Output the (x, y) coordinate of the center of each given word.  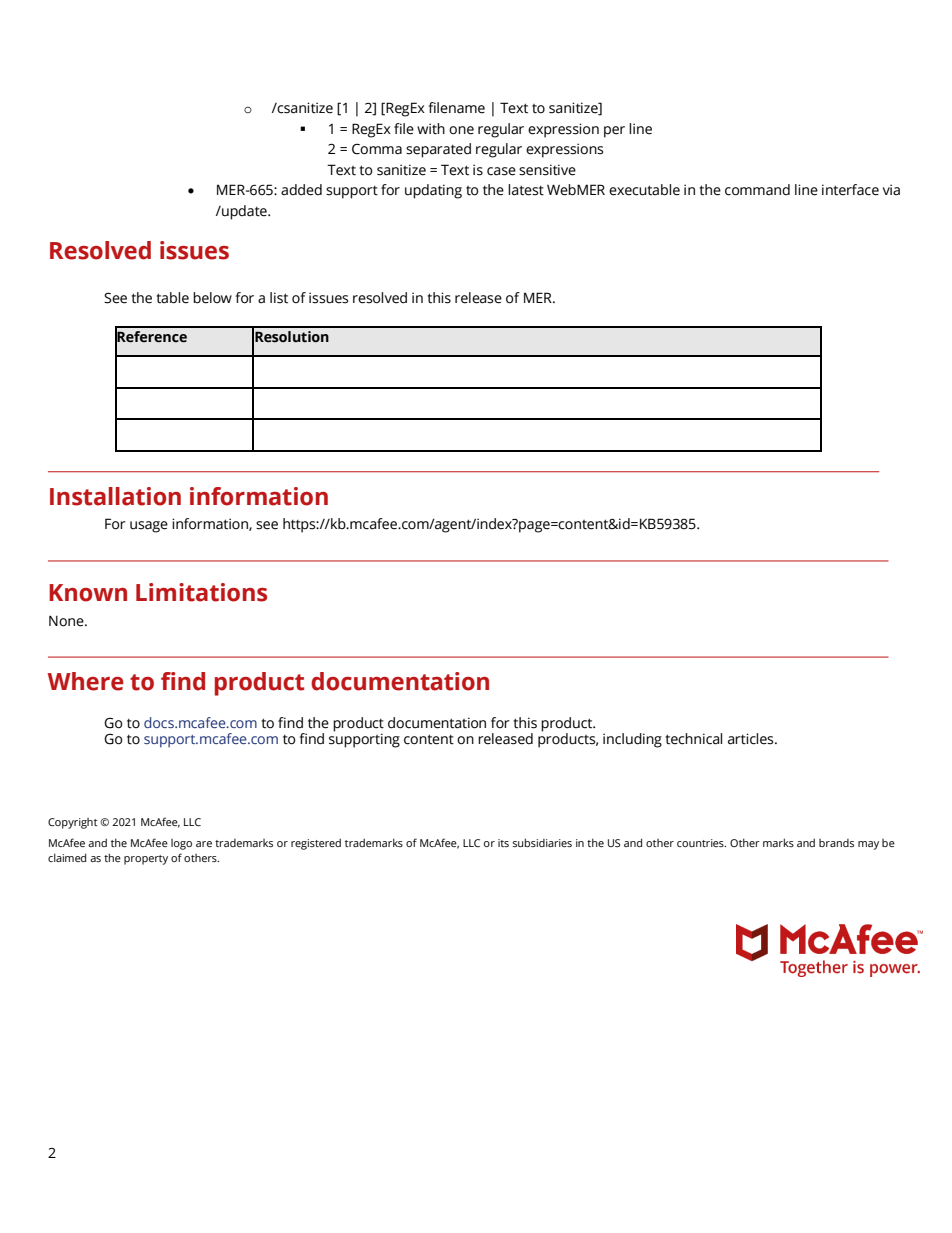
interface (850, 190)
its (503, 843)
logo (181, 844)
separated (438, 150)
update (244, 212)
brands (836, 843)
